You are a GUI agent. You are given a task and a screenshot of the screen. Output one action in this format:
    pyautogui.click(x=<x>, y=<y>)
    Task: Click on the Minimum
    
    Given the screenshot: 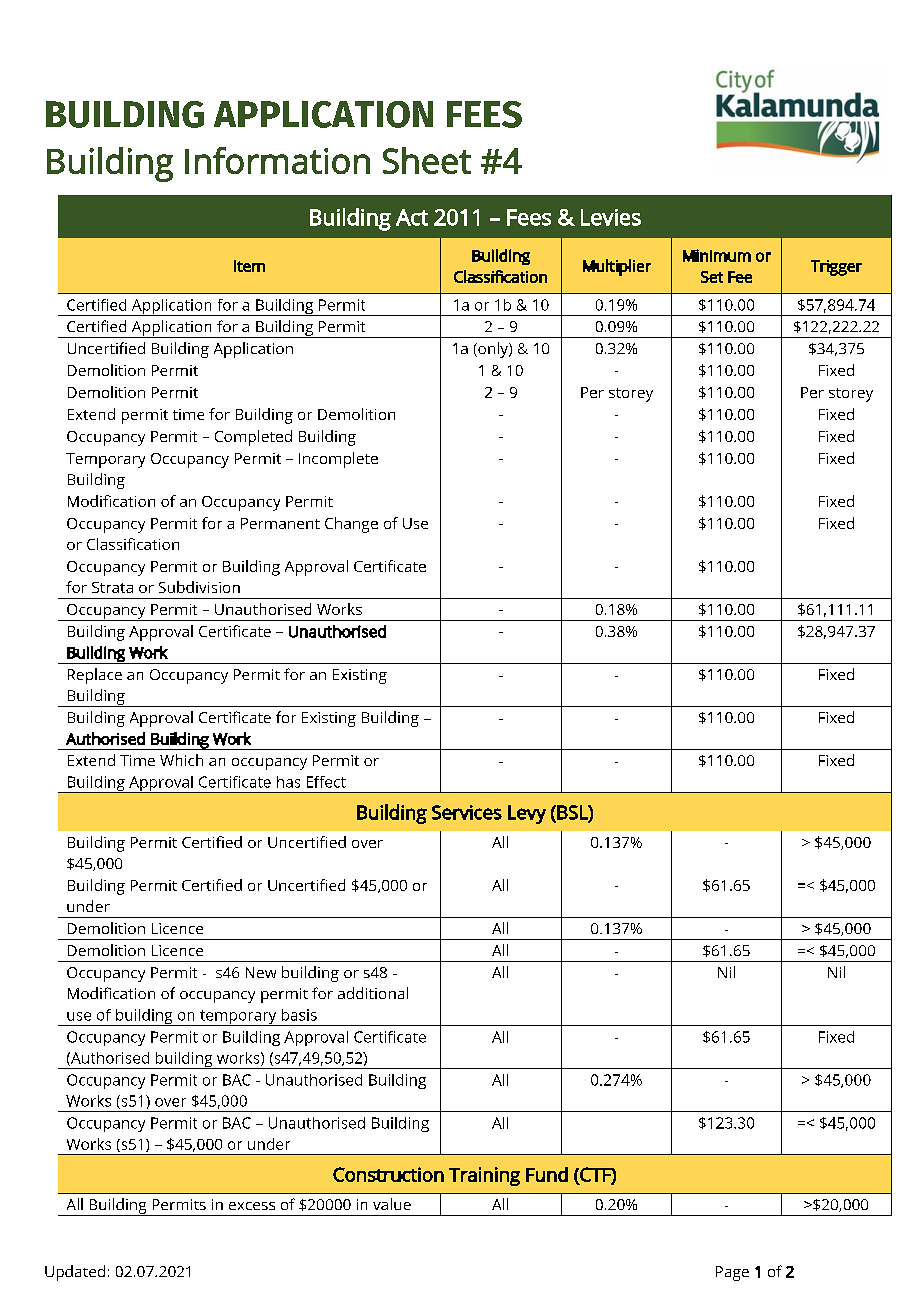 What is the action you would take?
    pyautogui.click(x=717, y=255)
